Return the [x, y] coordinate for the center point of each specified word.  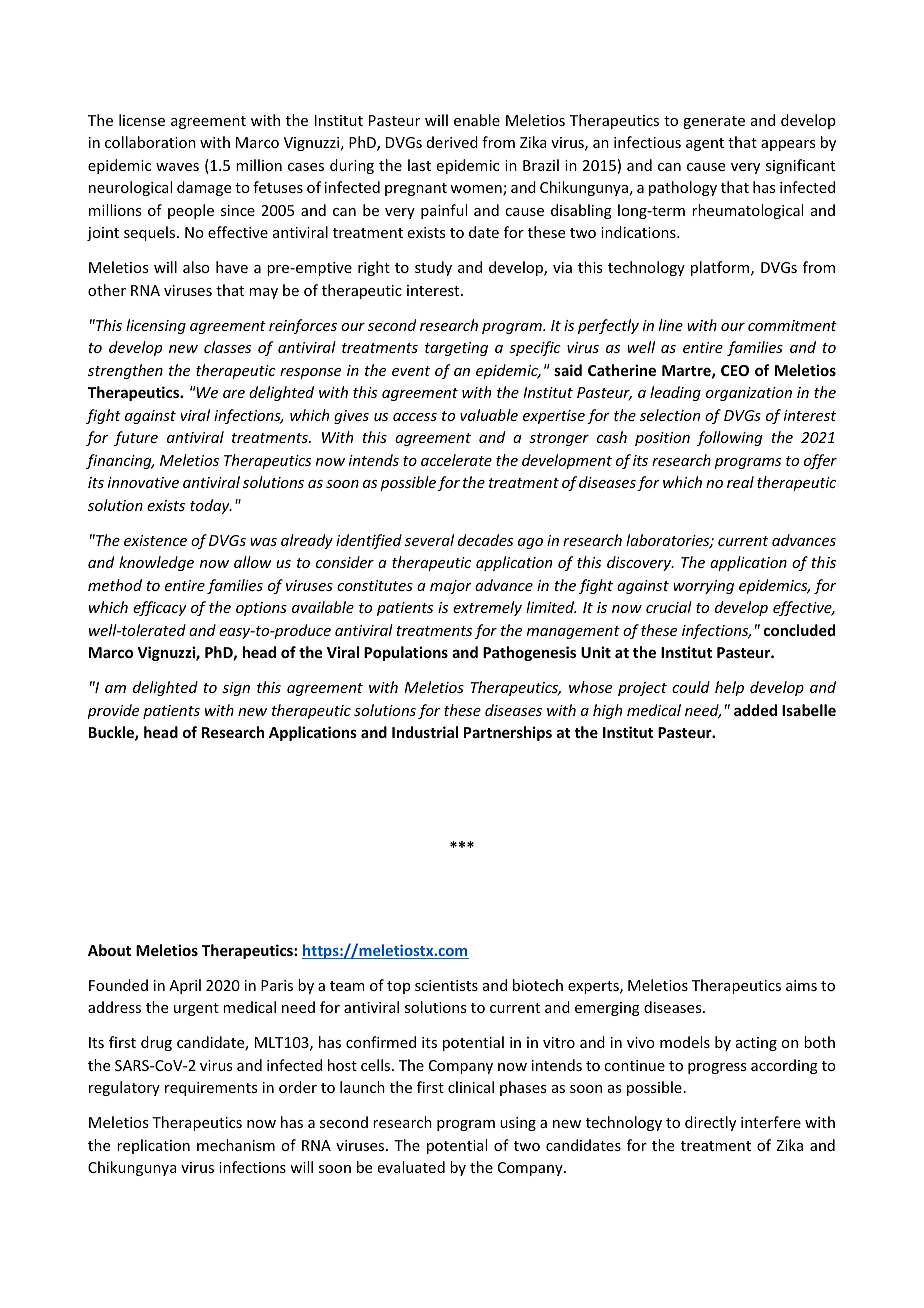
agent [705, 144]
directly [710, 1123]
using [518, 1124]
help [729, 688]
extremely [487, 608]
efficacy [160, 608]
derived [452, 142]
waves [177, 167]
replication [153, 1146]
